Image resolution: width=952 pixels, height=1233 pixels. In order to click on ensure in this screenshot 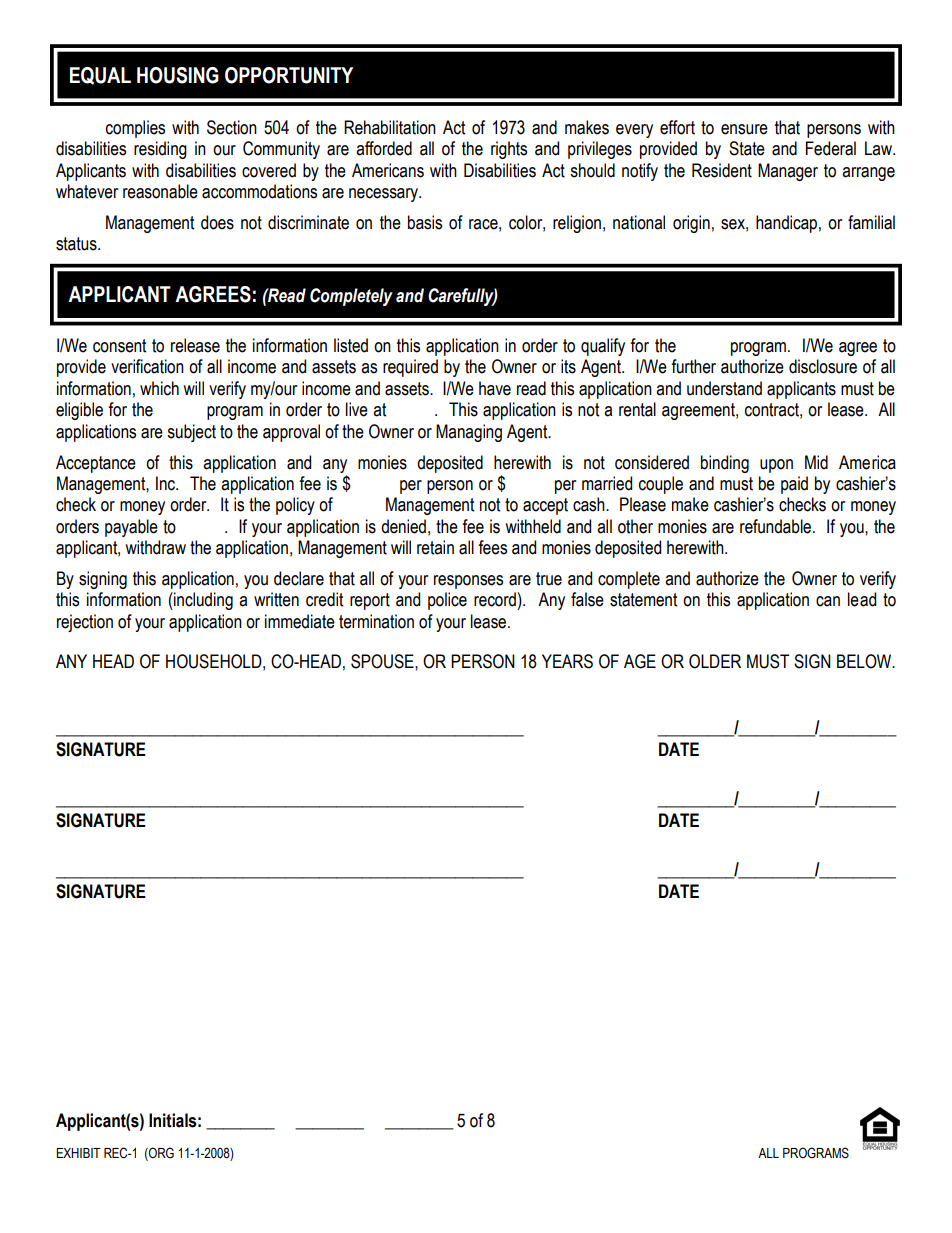, I will do `click(744, 129)`.
